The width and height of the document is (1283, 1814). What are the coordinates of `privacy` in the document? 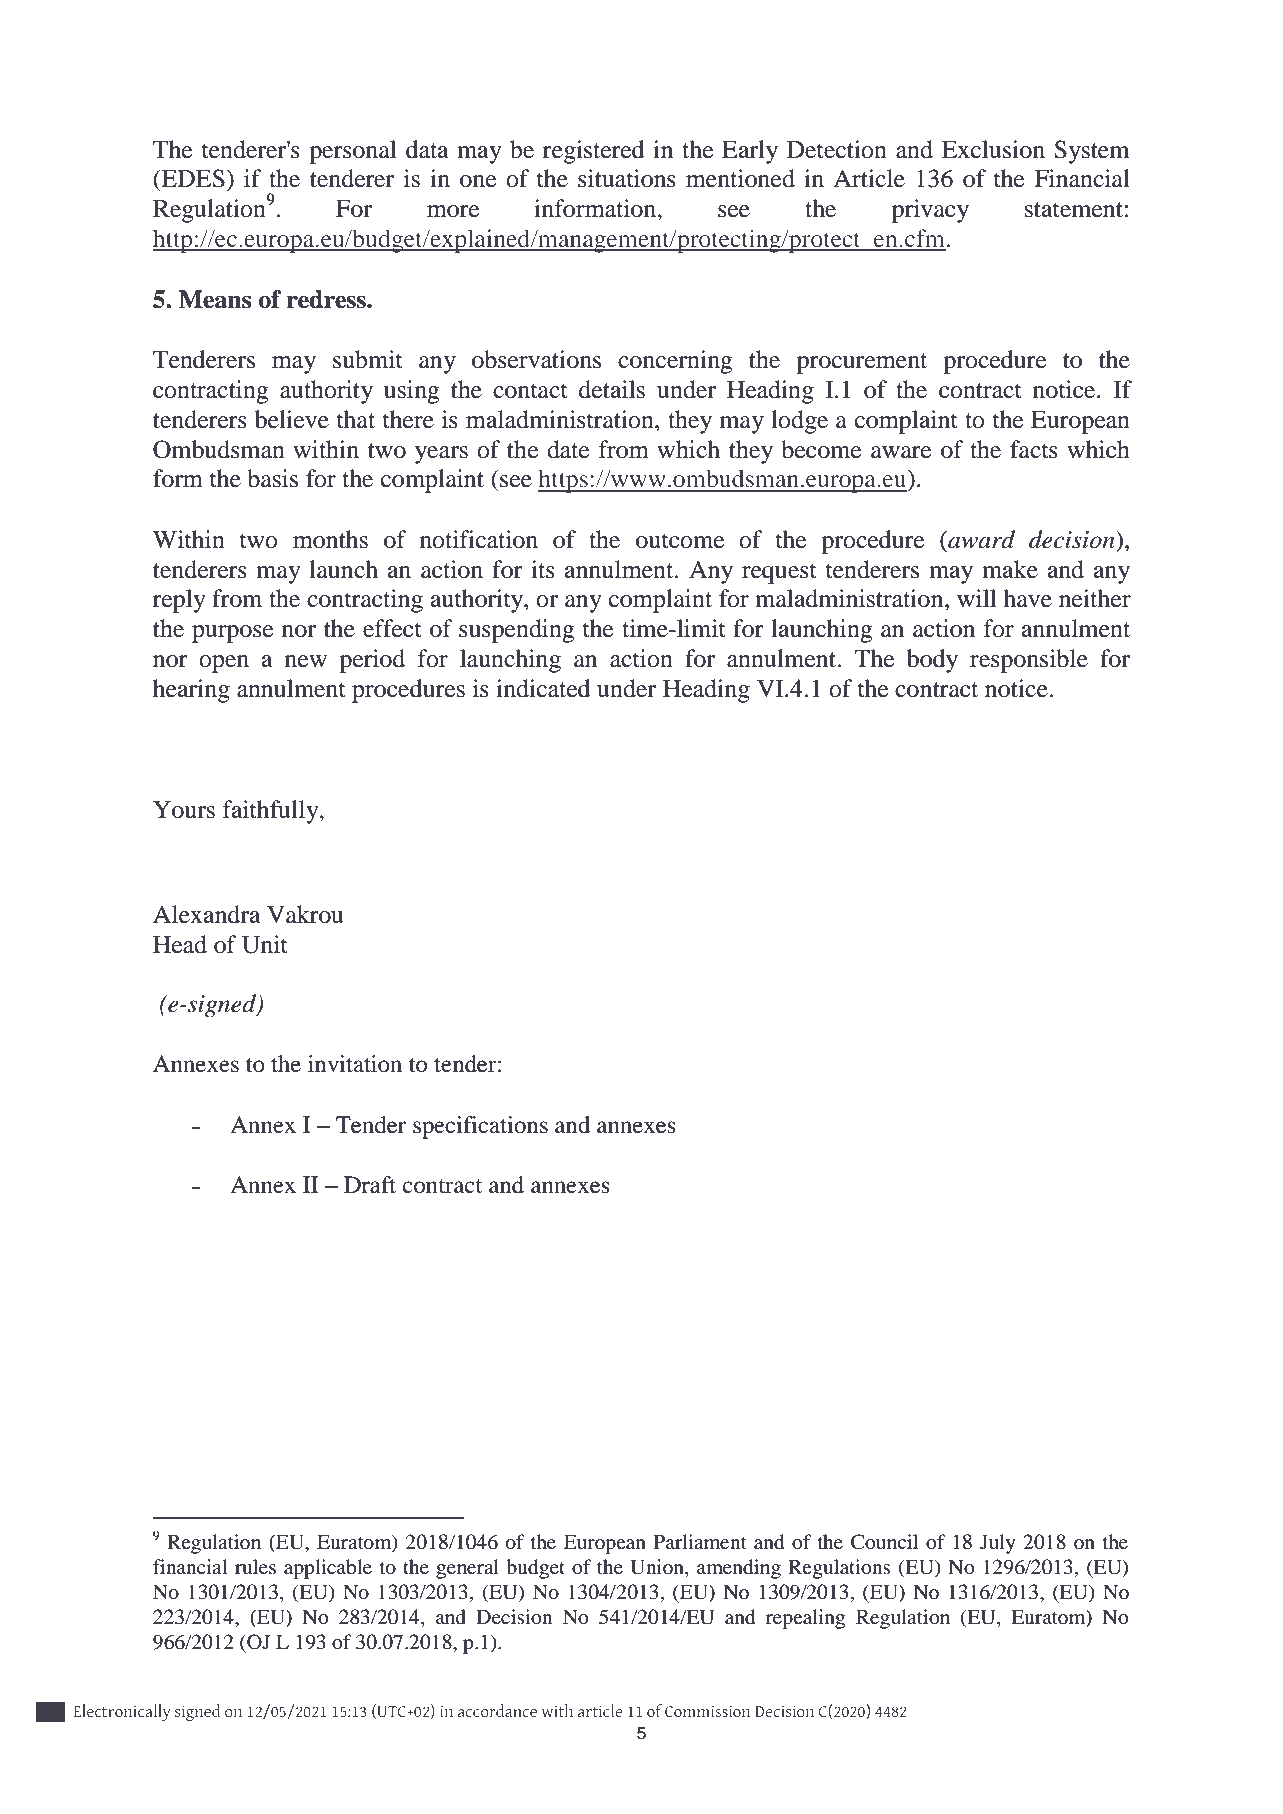 It's located at (930, 211).
